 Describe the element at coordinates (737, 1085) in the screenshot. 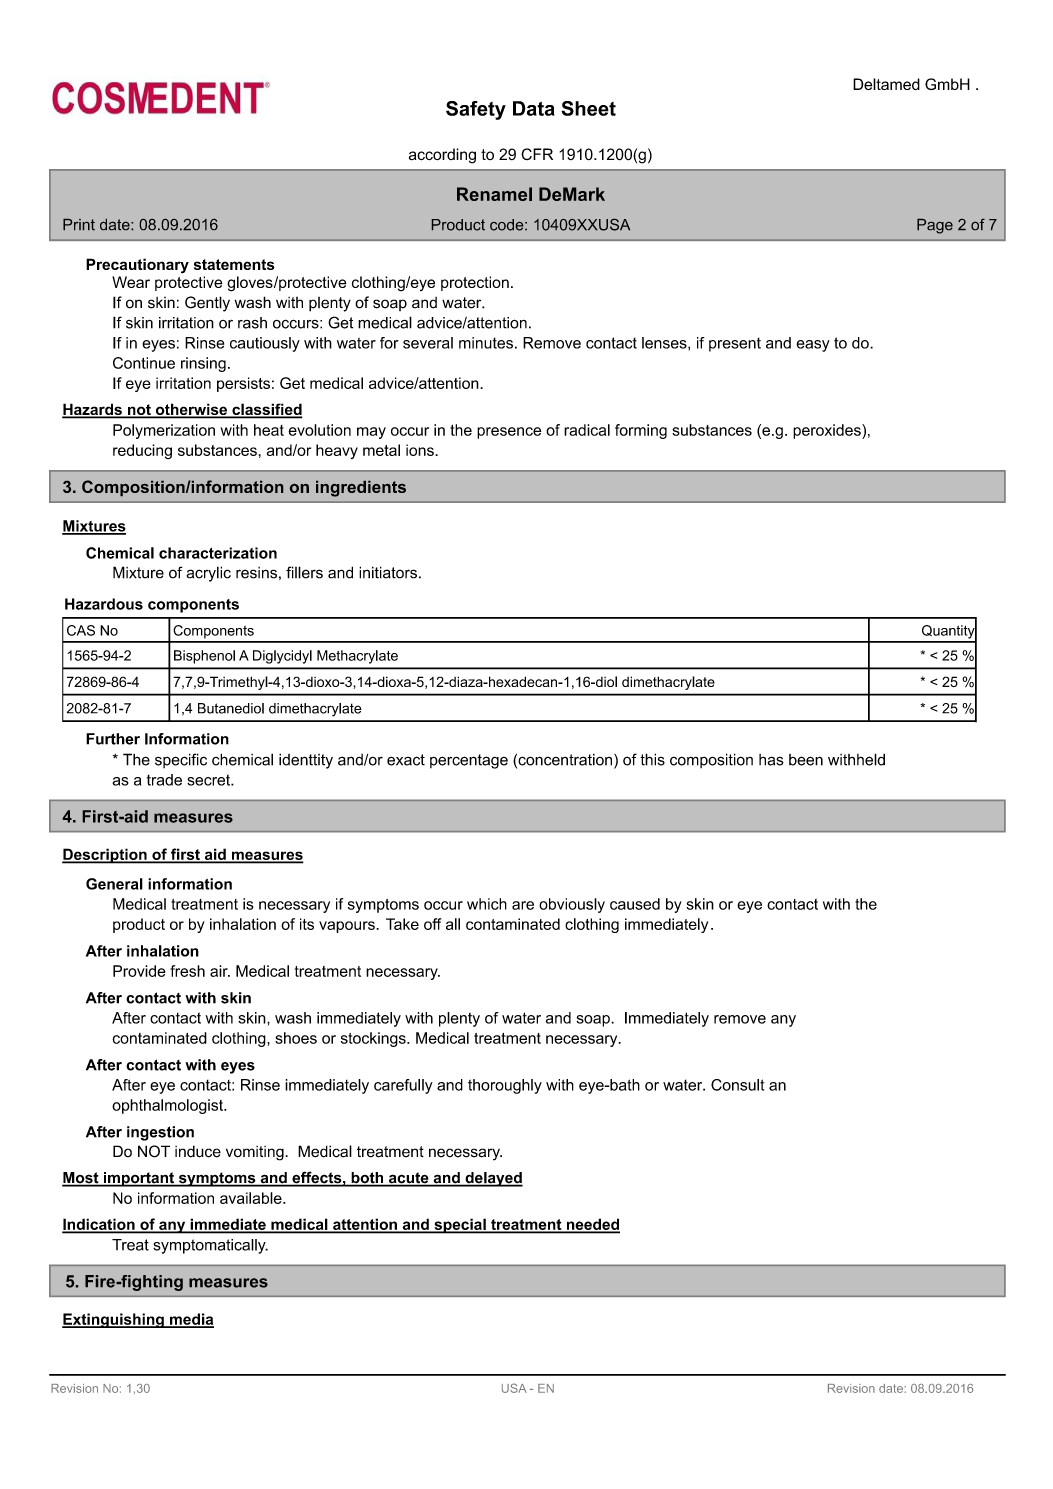

I see `Consult` at that location.
